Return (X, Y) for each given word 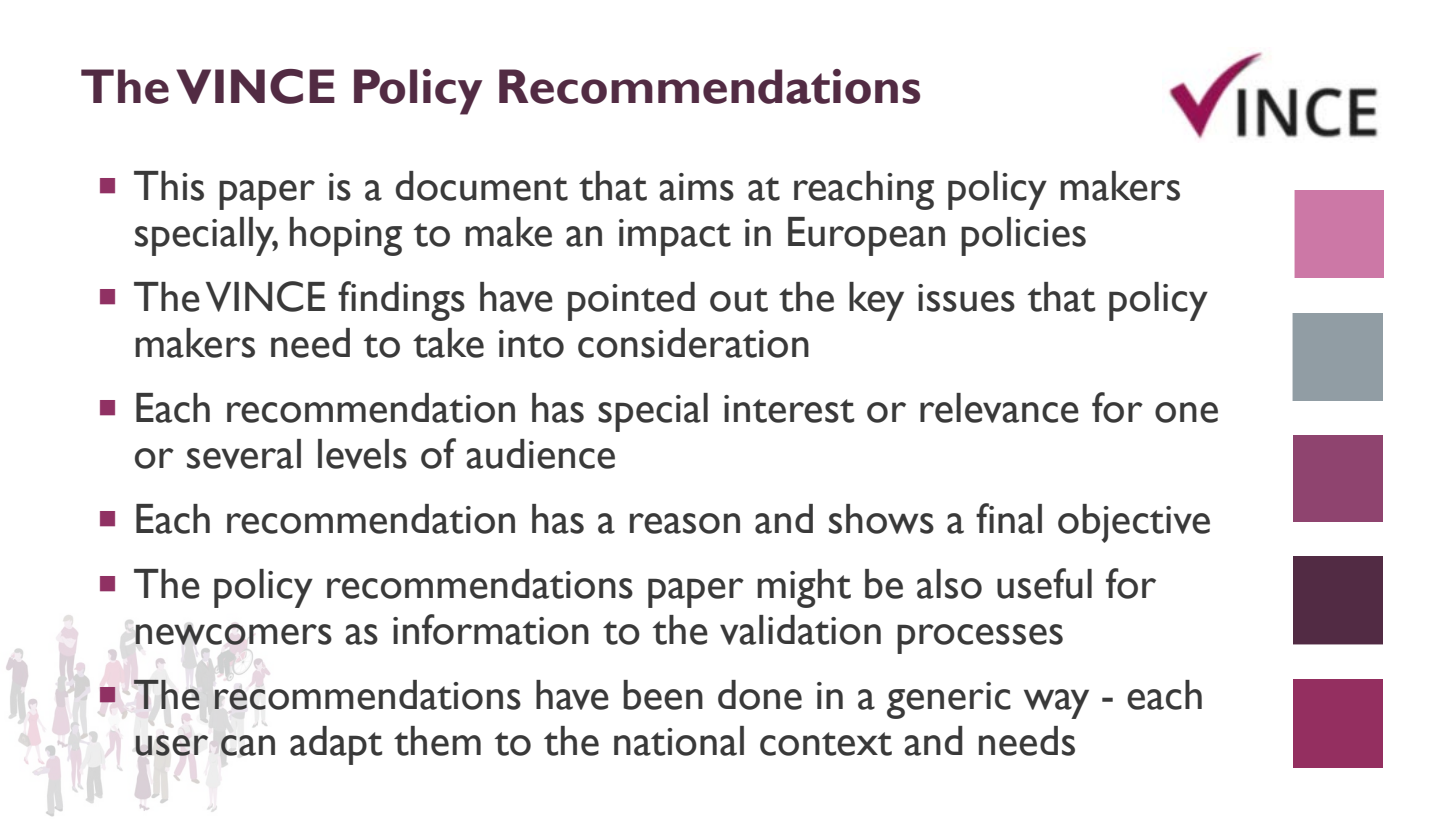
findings (401, 301)
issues (966, 298)
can (248, 745)
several (244, 454)
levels (362, 454)
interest (789, 409)
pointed (631, 301)
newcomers (233, 634)
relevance (999, 408)
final (1009, 518)
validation (800, 630)
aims (696, 187)
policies (1023, 236)
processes (980, 639)
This (169, 186)
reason (685, 523)
